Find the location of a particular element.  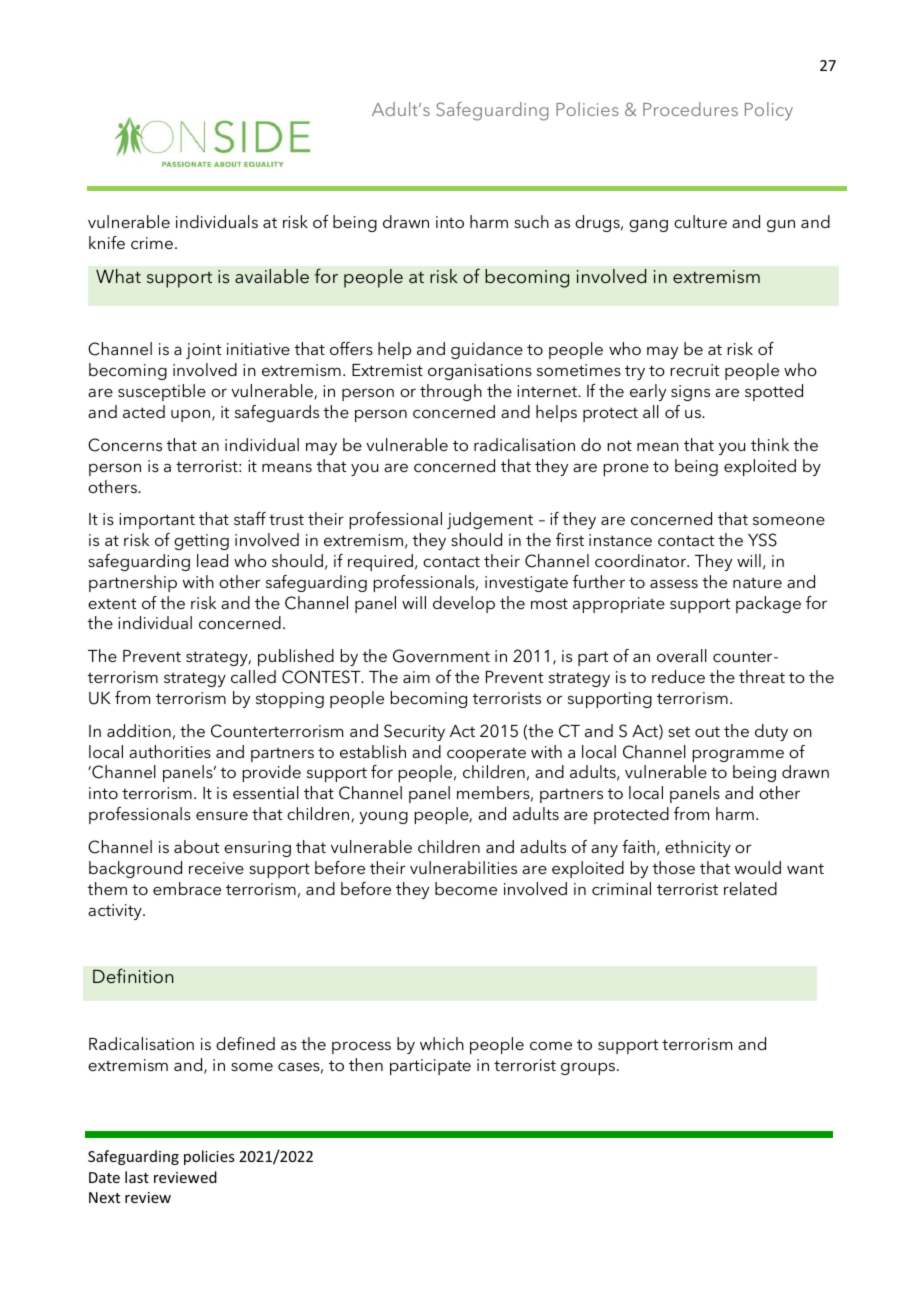

groups is located at coordinates (589, 1068).
